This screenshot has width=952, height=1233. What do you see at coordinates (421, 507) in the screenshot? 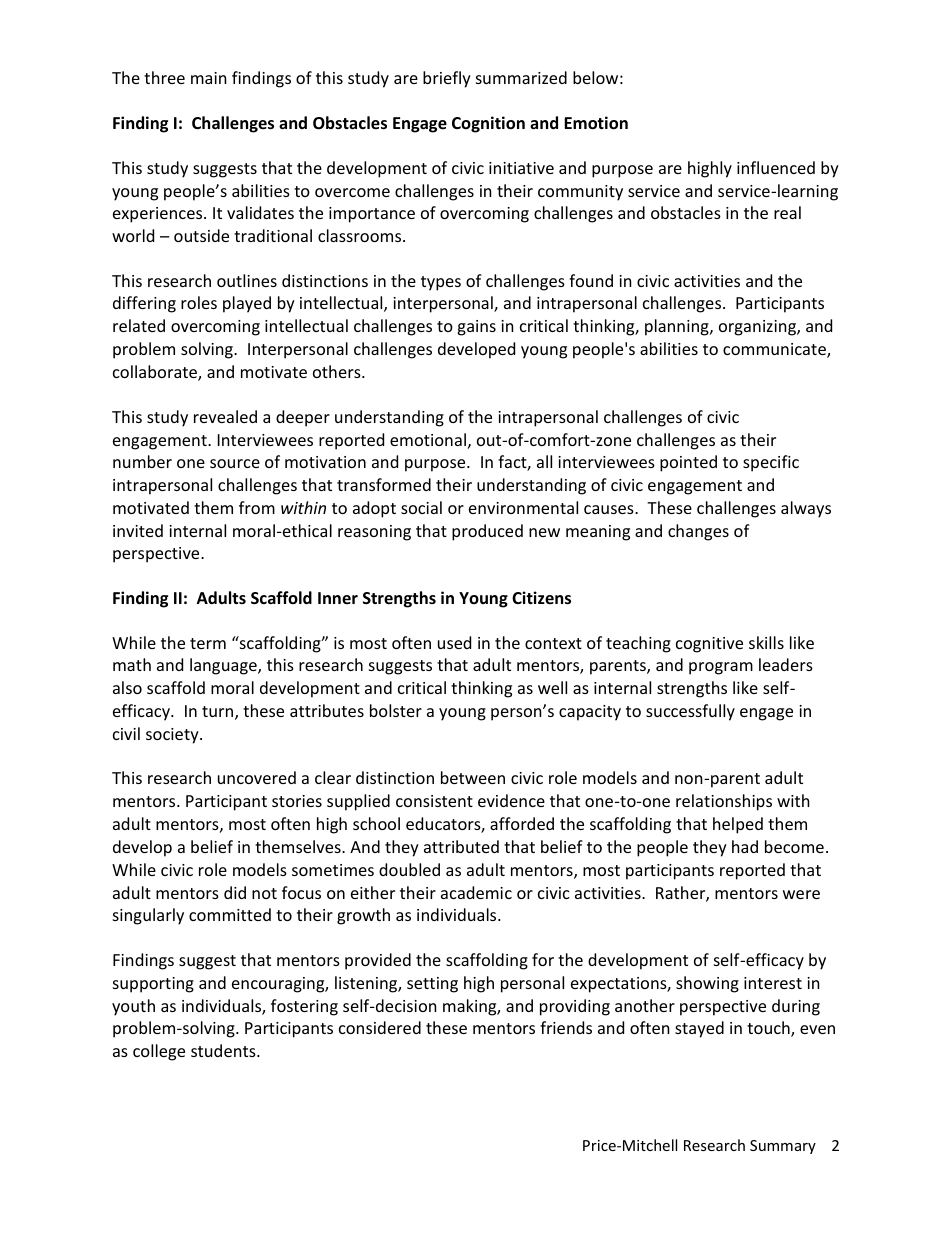
I see `social` at bounding box center [421, 507].
